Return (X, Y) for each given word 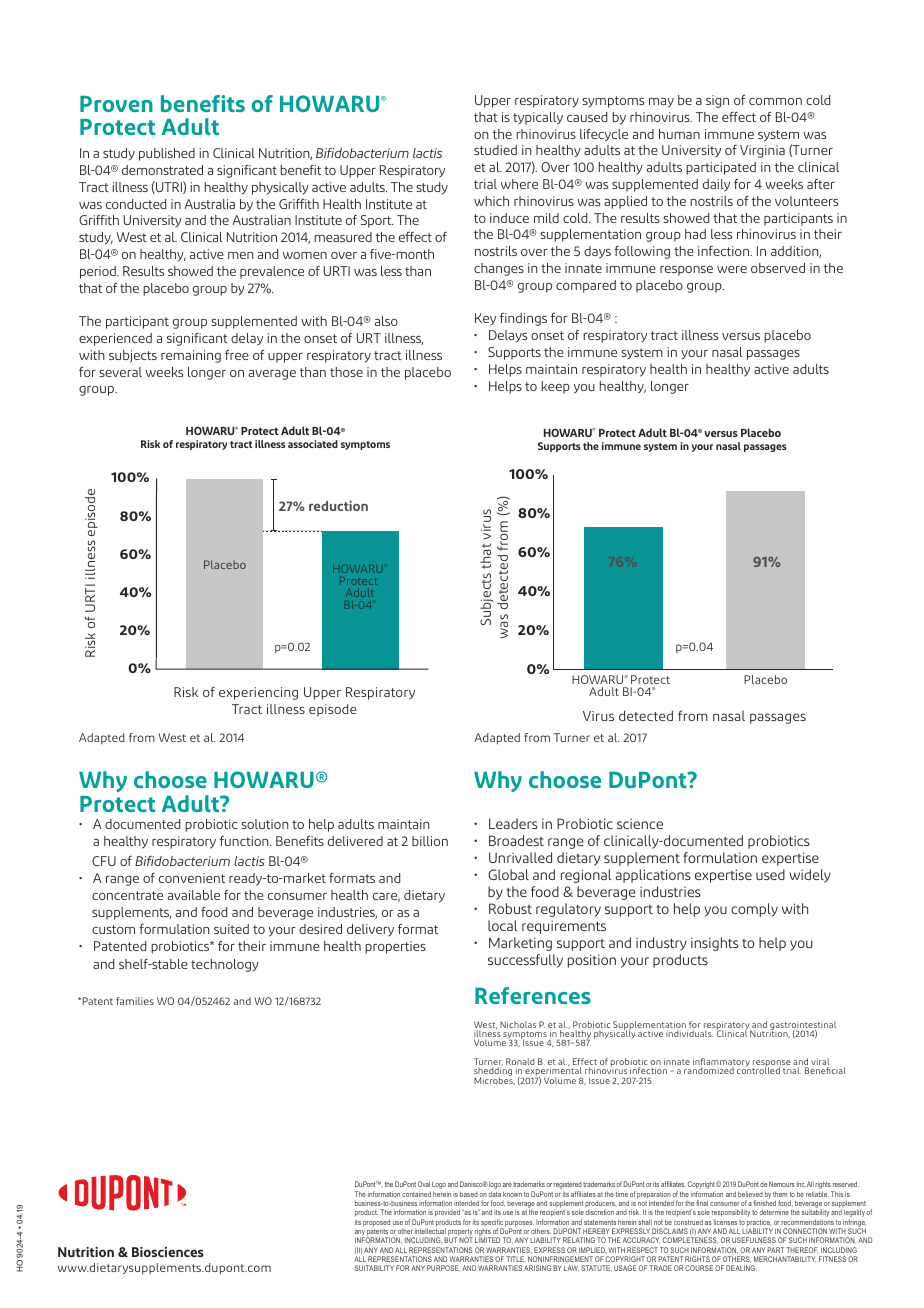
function (245, 841)
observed (778, 268)
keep (556, 387)
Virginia (762, 151)
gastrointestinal (803, 1026)
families (135, 1001)
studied (495, 150)
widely (810, 876)
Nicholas (518, 1024)
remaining (191, 356)
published (167, 154)
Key (485, 319)
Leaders (513, 823)
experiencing (258, 693)
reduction (338, 506)
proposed (376, 1223)
